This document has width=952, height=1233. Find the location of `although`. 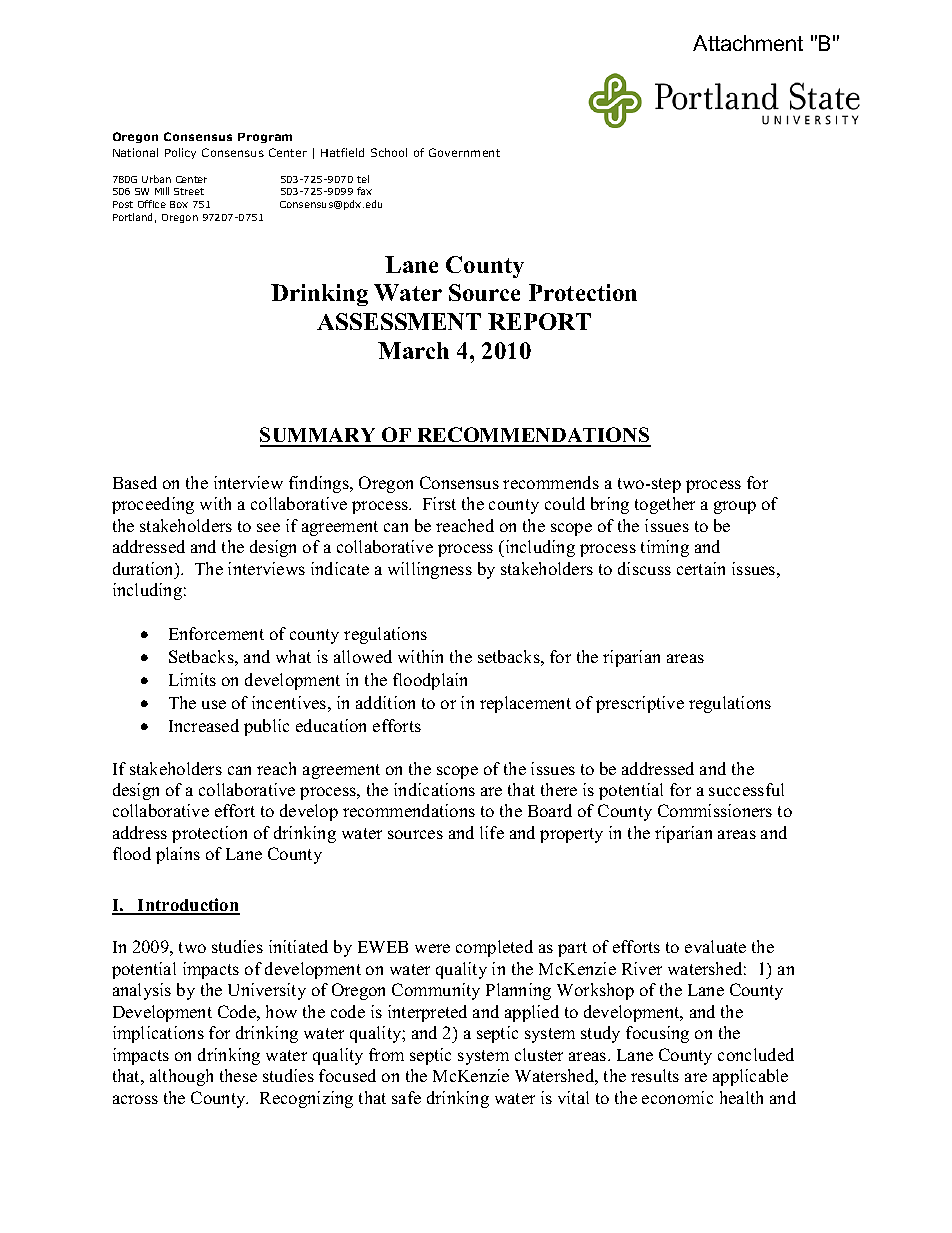

although is located at coordinates (181, 1077).
